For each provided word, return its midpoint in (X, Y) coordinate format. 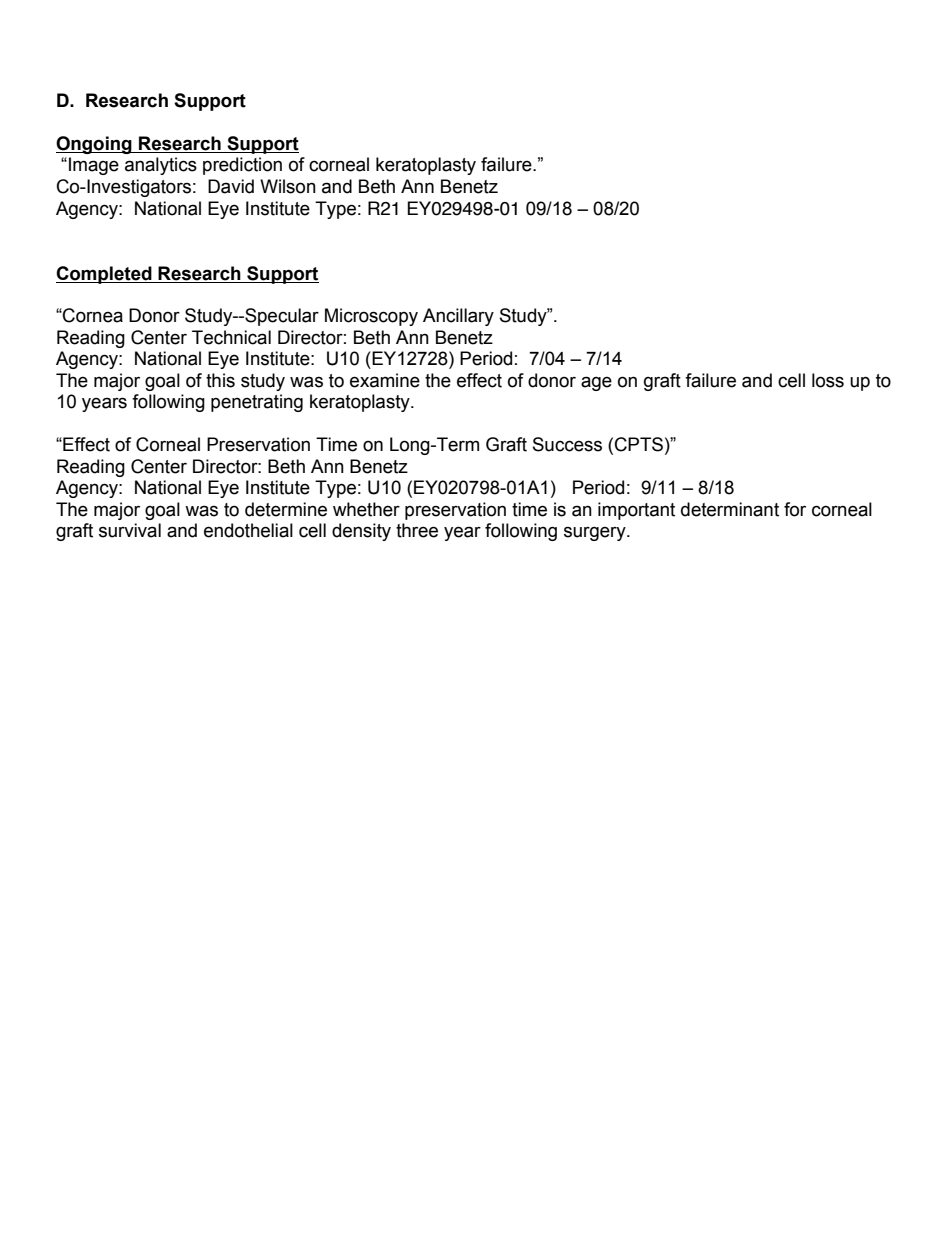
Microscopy (371, 317)
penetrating (257, 403)
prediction (242, 166)
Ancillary (458, 317)
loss (828, 380)
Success (567, 444)
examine (385, 380)
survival (130, 530)
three (417, 530)
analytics (161, 166)
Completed (105, 275)
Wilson (288, 186)
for (795, 509)
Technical (231, 337)
